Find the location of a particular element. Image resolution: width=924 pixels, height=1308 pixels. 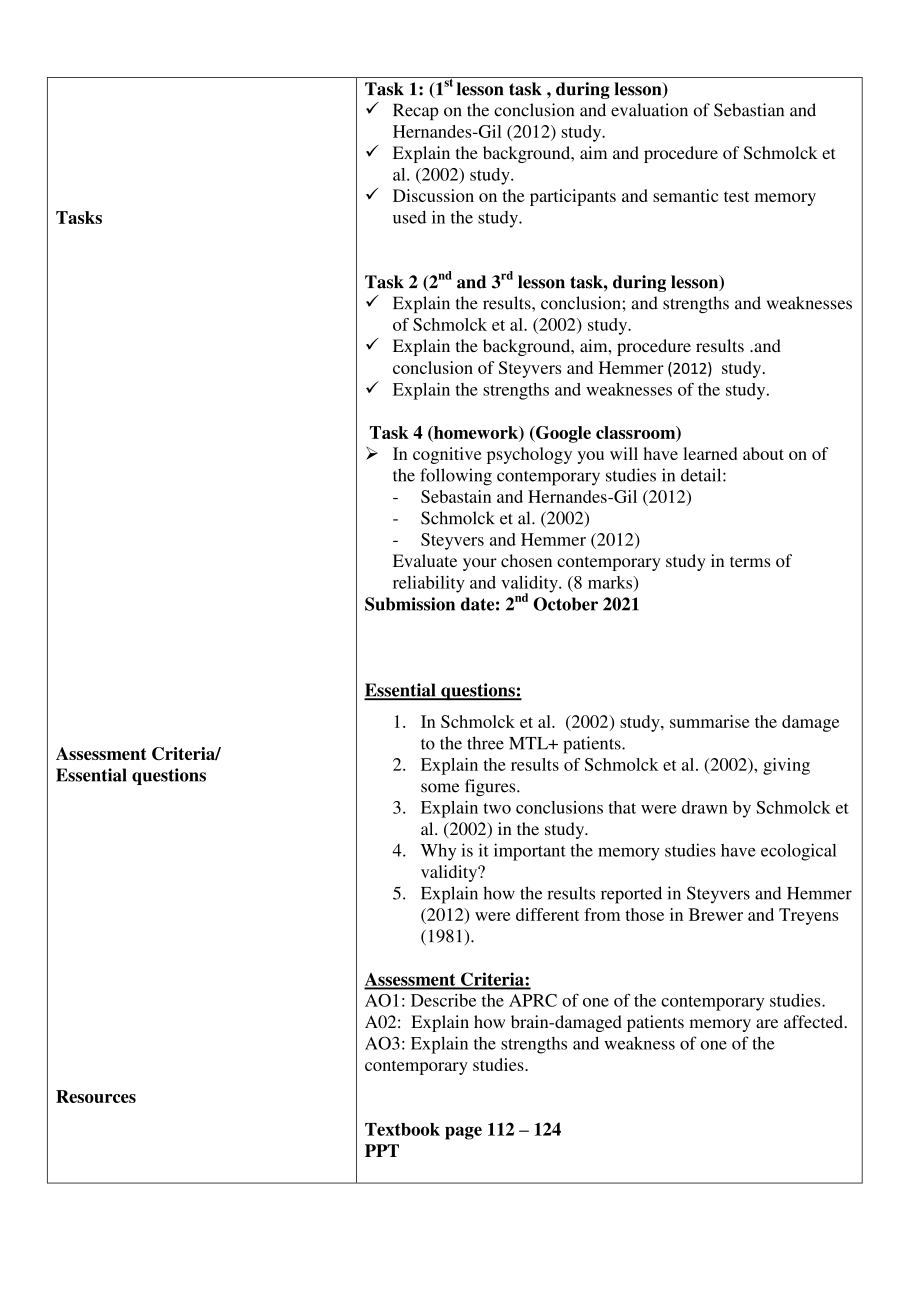

Submission is located at coordinates (410, 604).
